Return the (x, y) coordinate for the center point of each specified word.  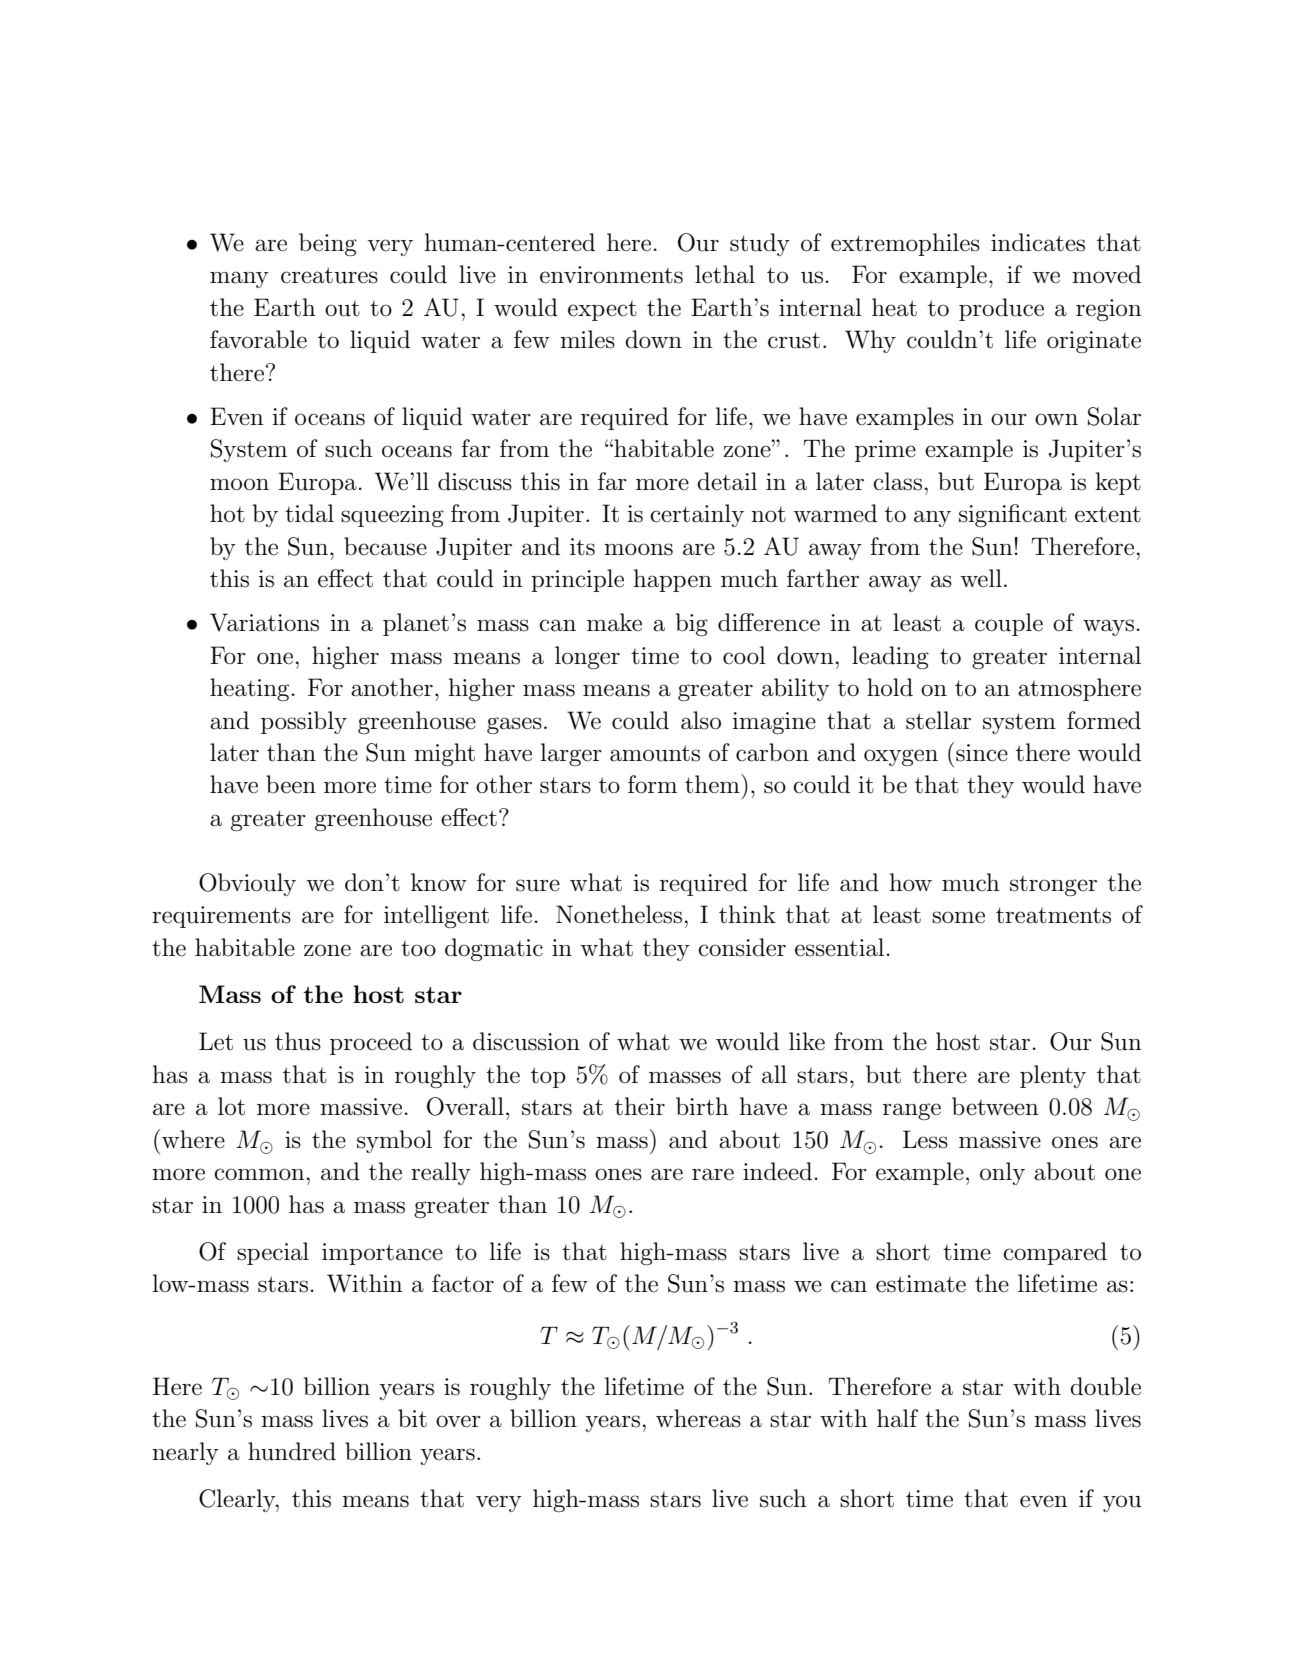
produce (1001, 309)
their (640, 1106)
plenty (1053, 1076)
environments (611, 275)
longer (587, 657)
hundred (292, 1451)
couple (1009, 624)
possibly (304, 722)
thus (298, 1041)
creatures (329, 275)
